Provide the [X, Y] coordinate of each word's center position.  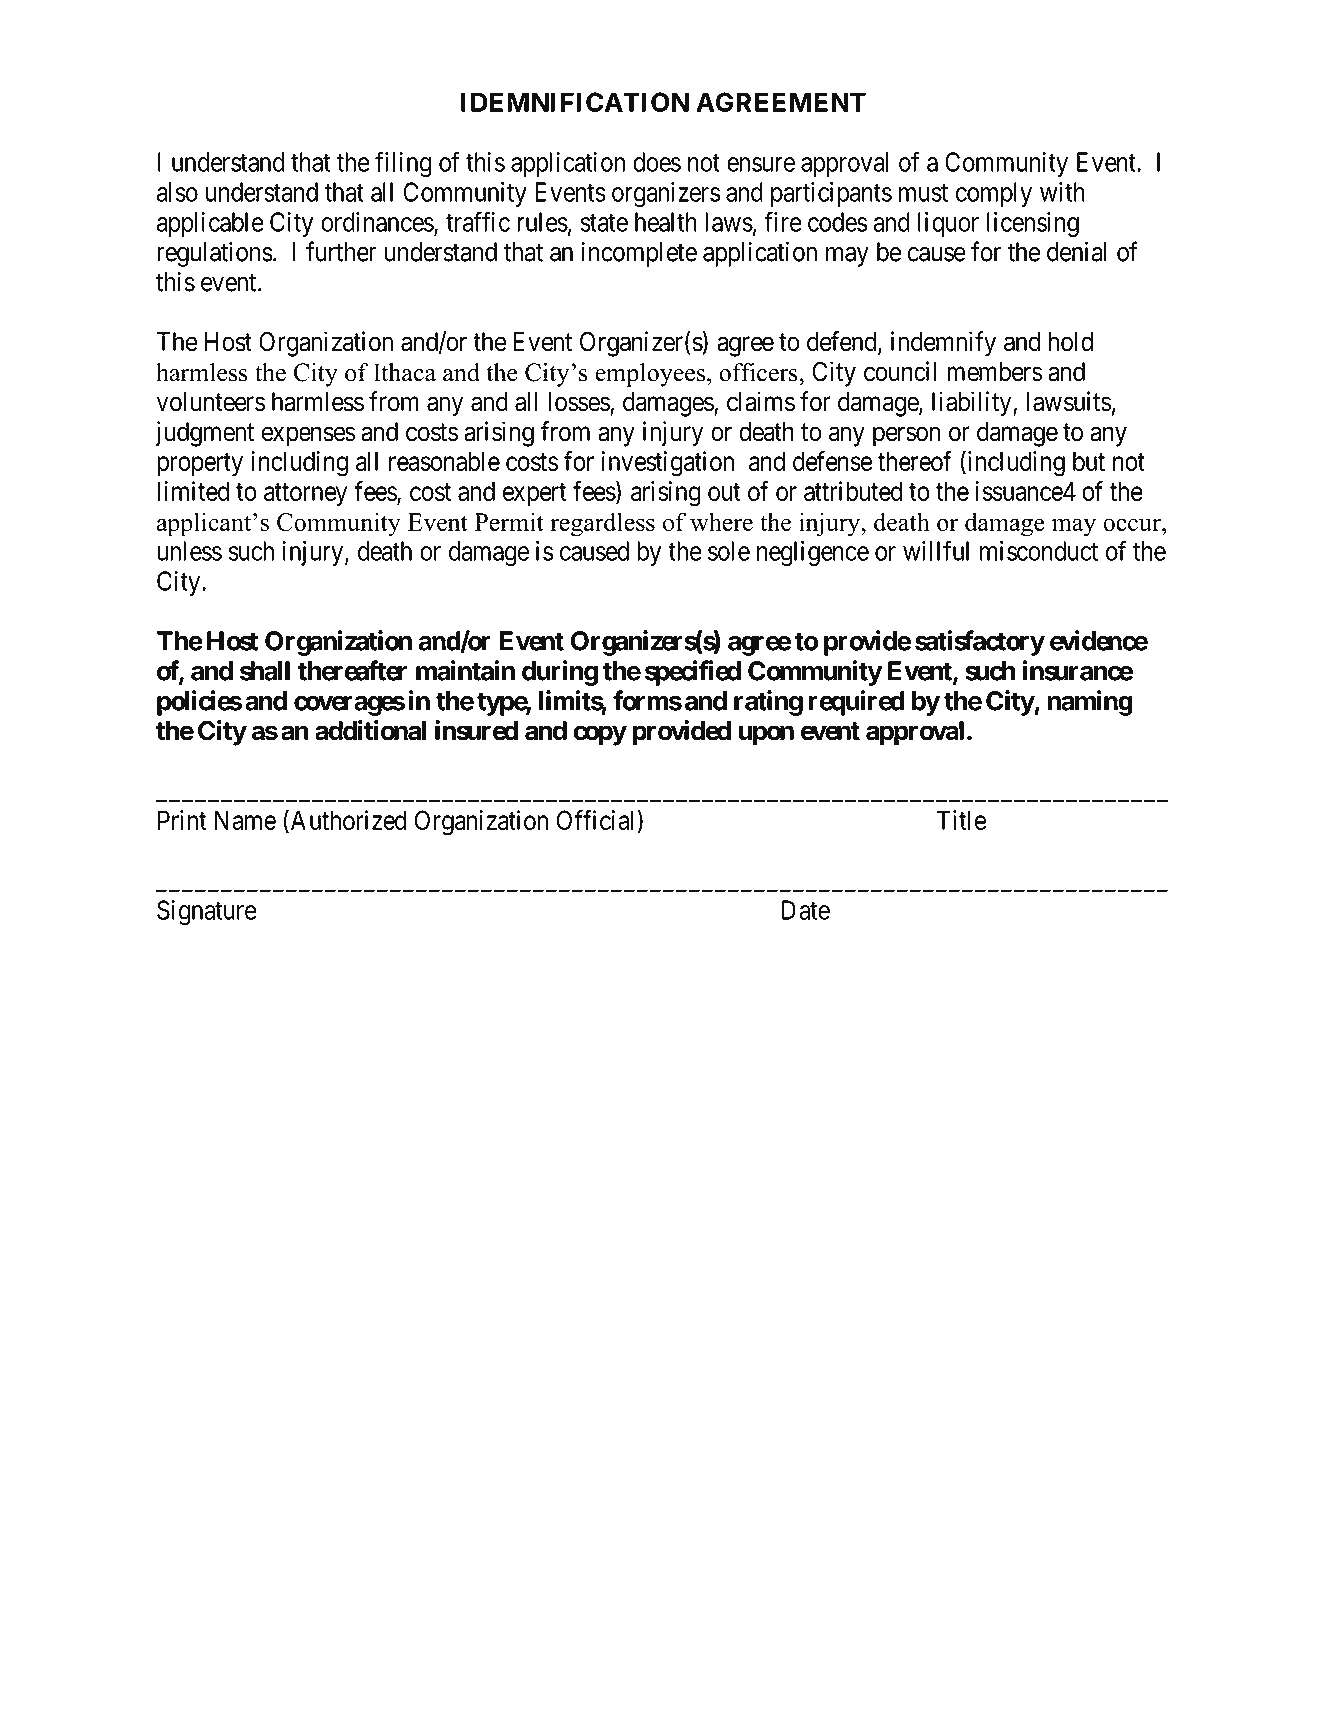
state [604, 223]
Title [961, 820]
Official [595, 820]
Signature [207, 912]
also [177, 192]
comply [994, 194]
